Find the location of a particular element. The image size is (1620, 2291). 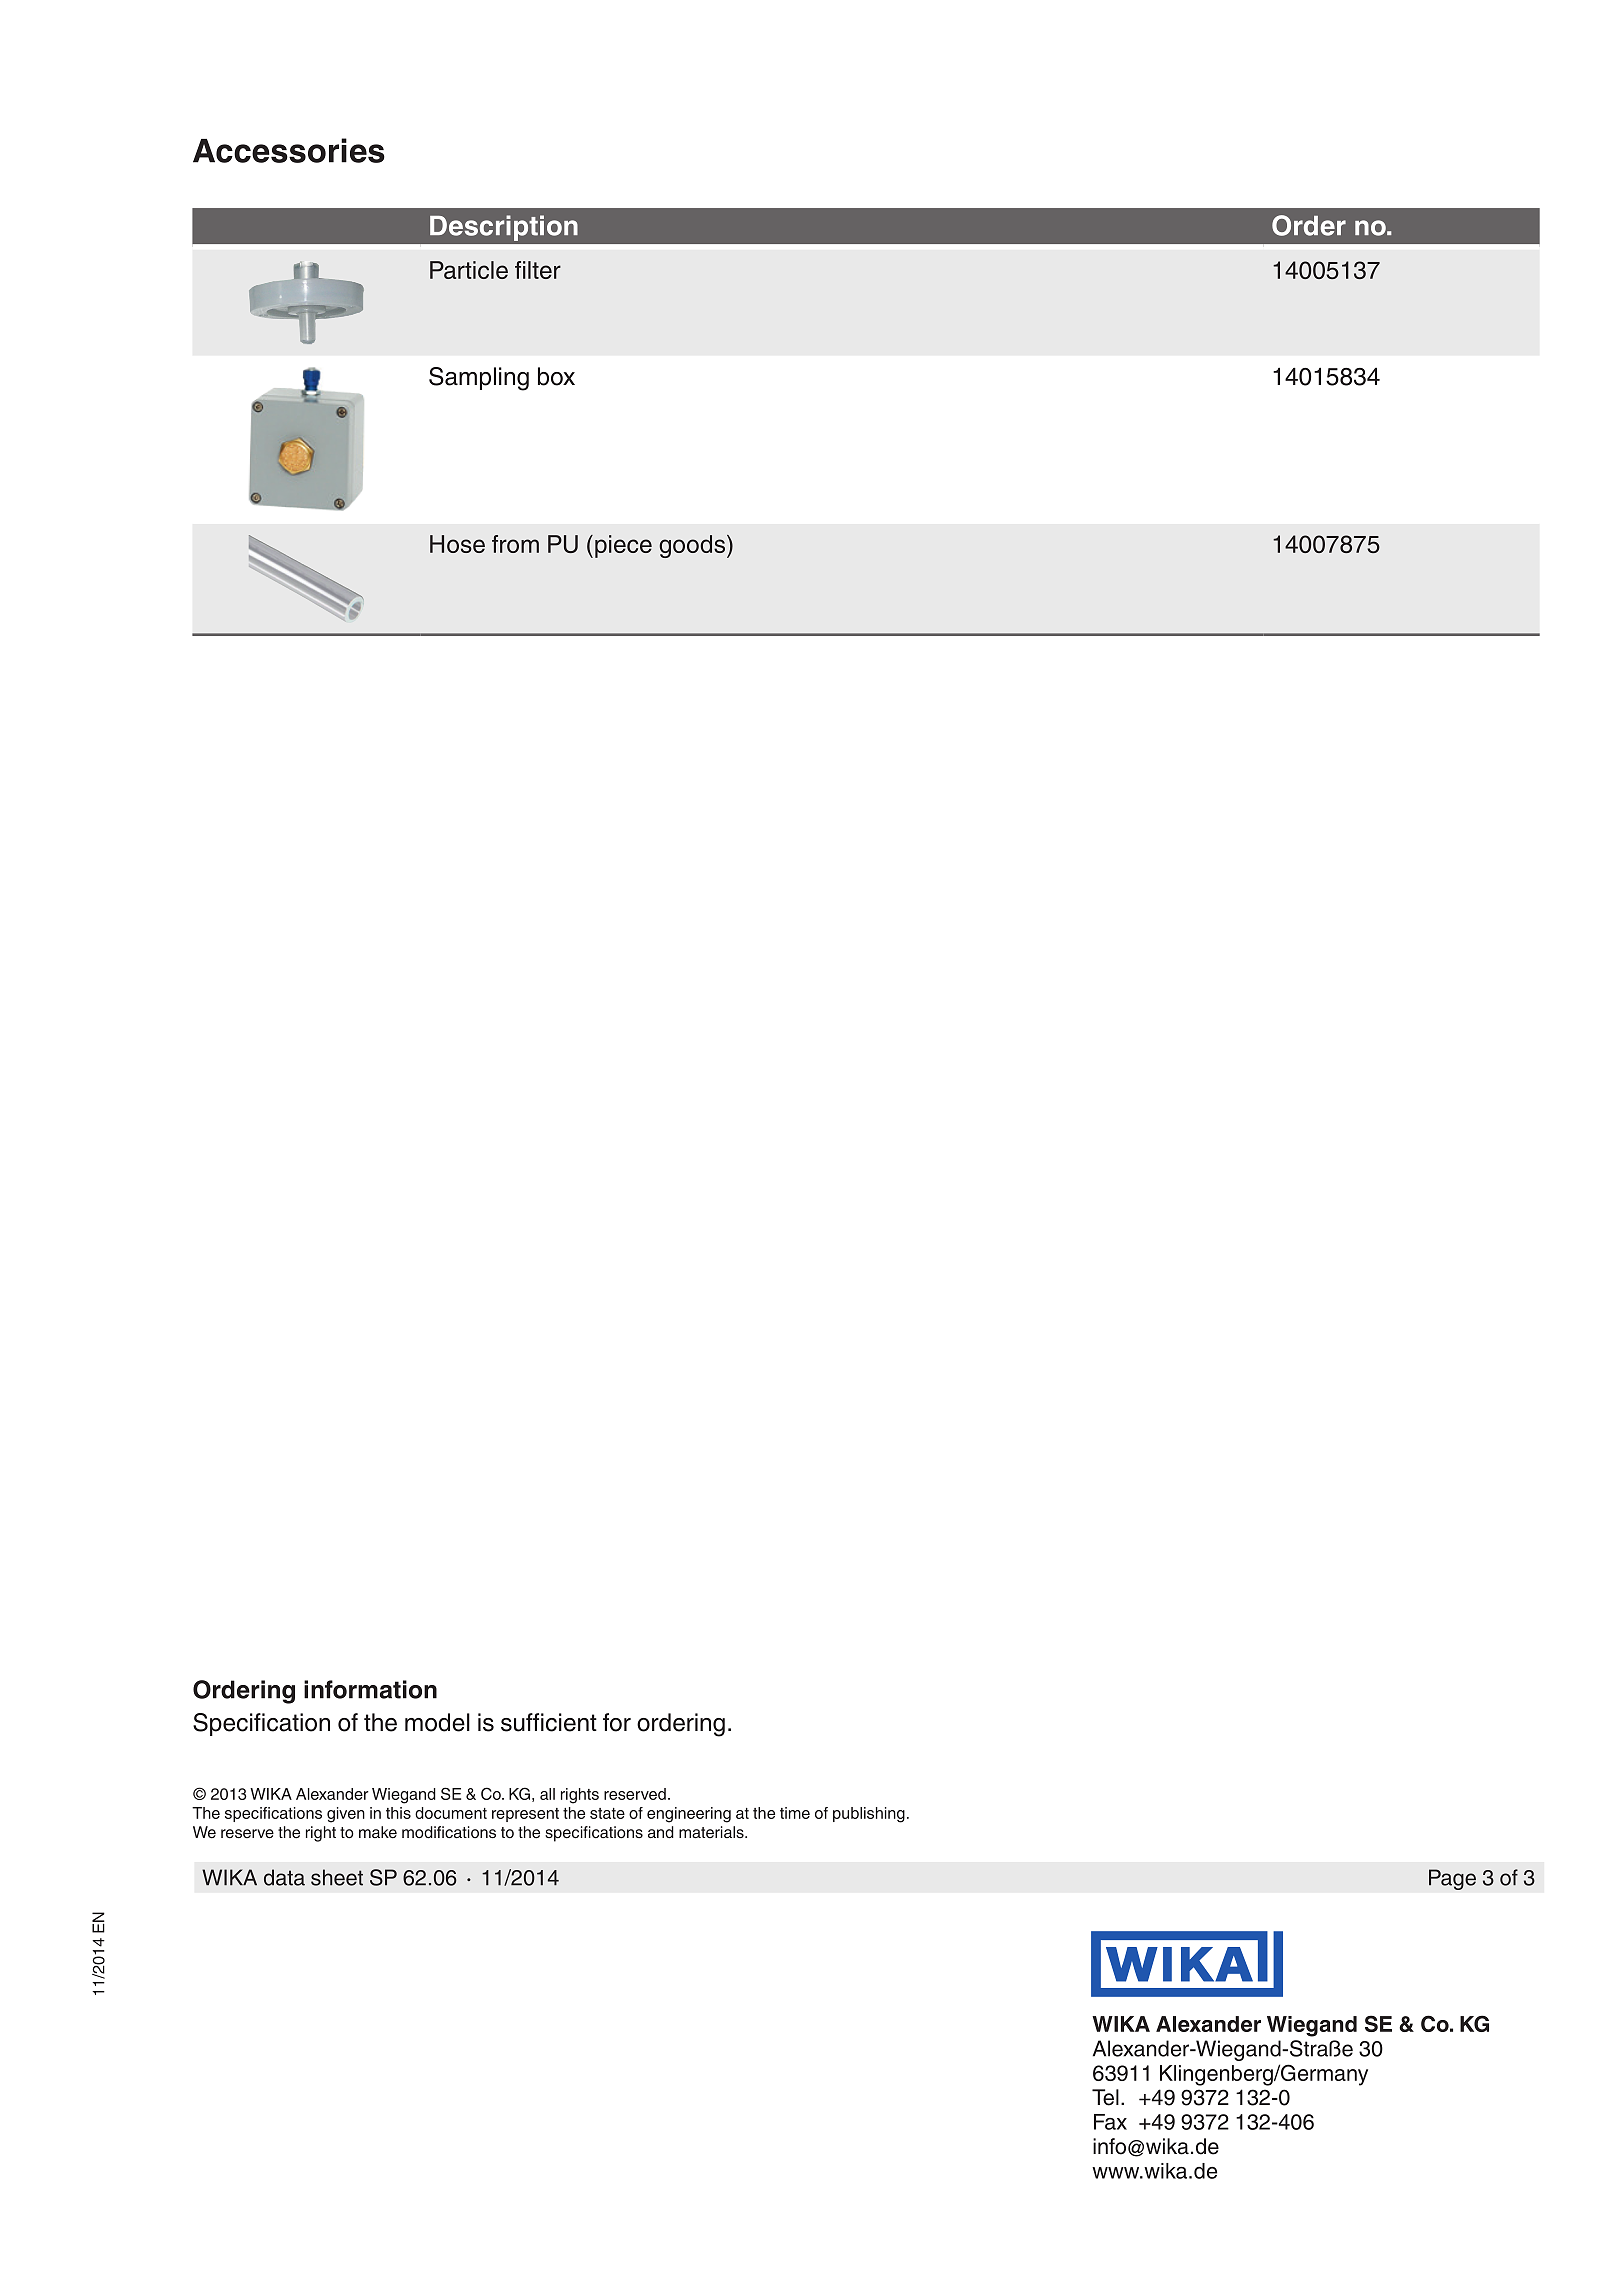

publishing is located at coordinates (869, 1815).
